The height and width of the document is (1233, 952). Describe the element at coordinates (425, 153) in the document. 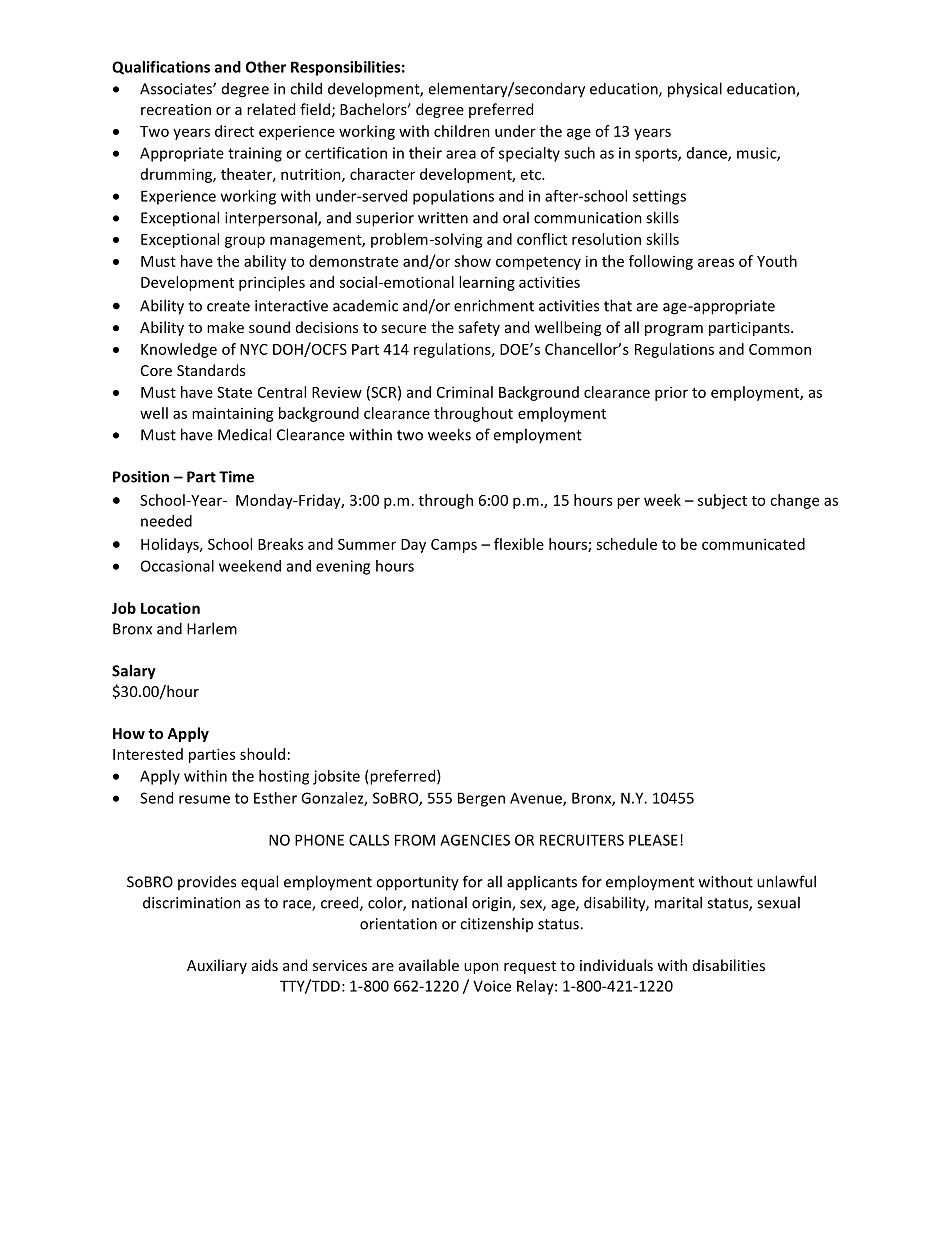

I see `their` at that location.
